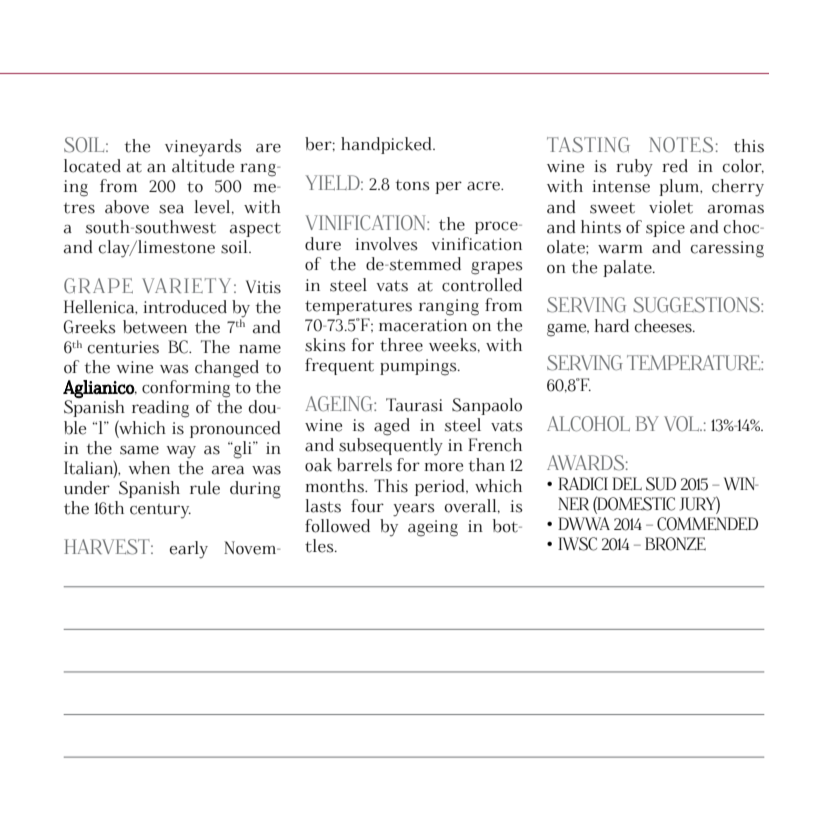 This screenshot has width=826, height=826. What do you see at coordinates (189, 550) in the screenshot?
I see `early` at bounding box center [189, 550].
